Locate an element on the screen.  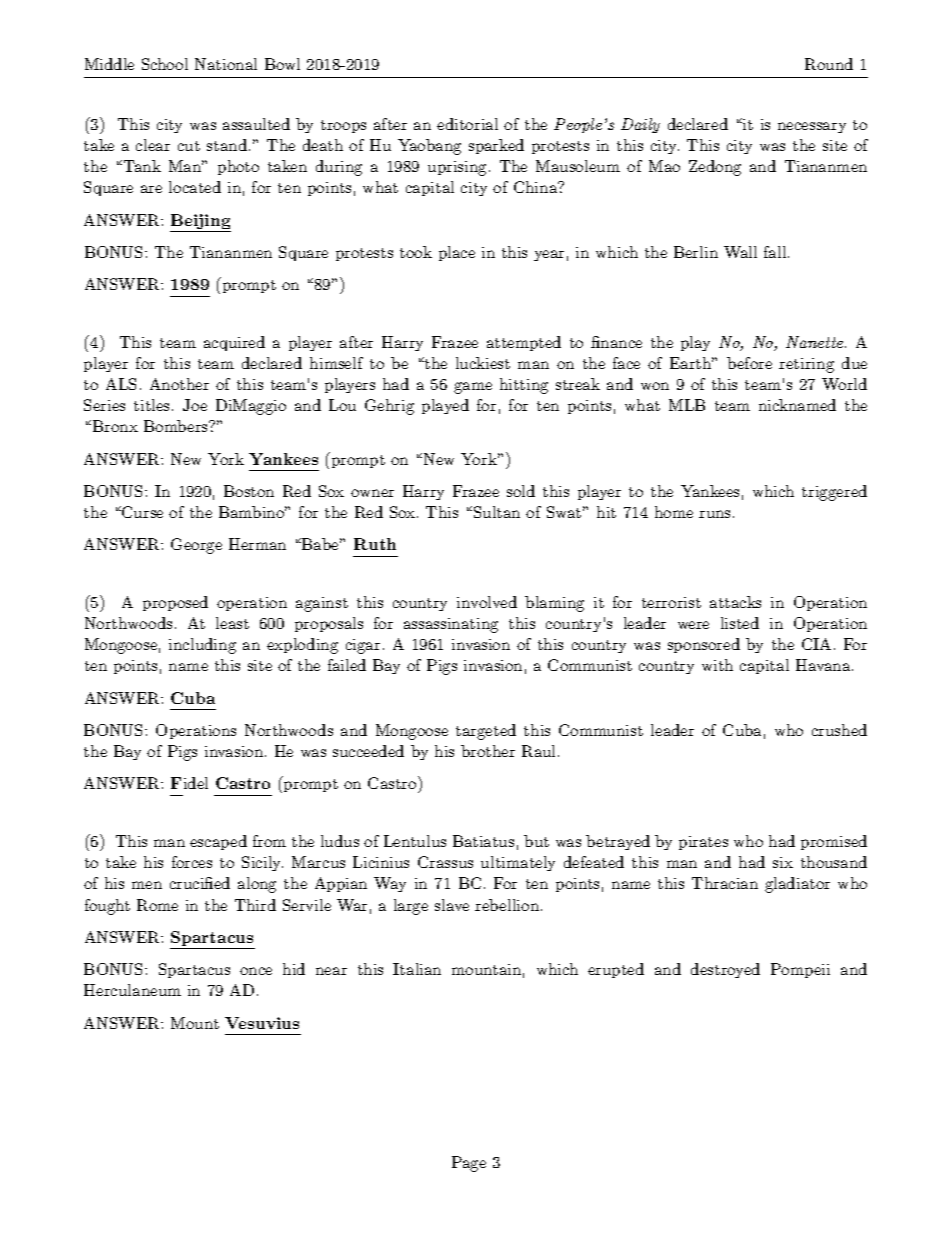
brother is located at coordinates (488, 751).
